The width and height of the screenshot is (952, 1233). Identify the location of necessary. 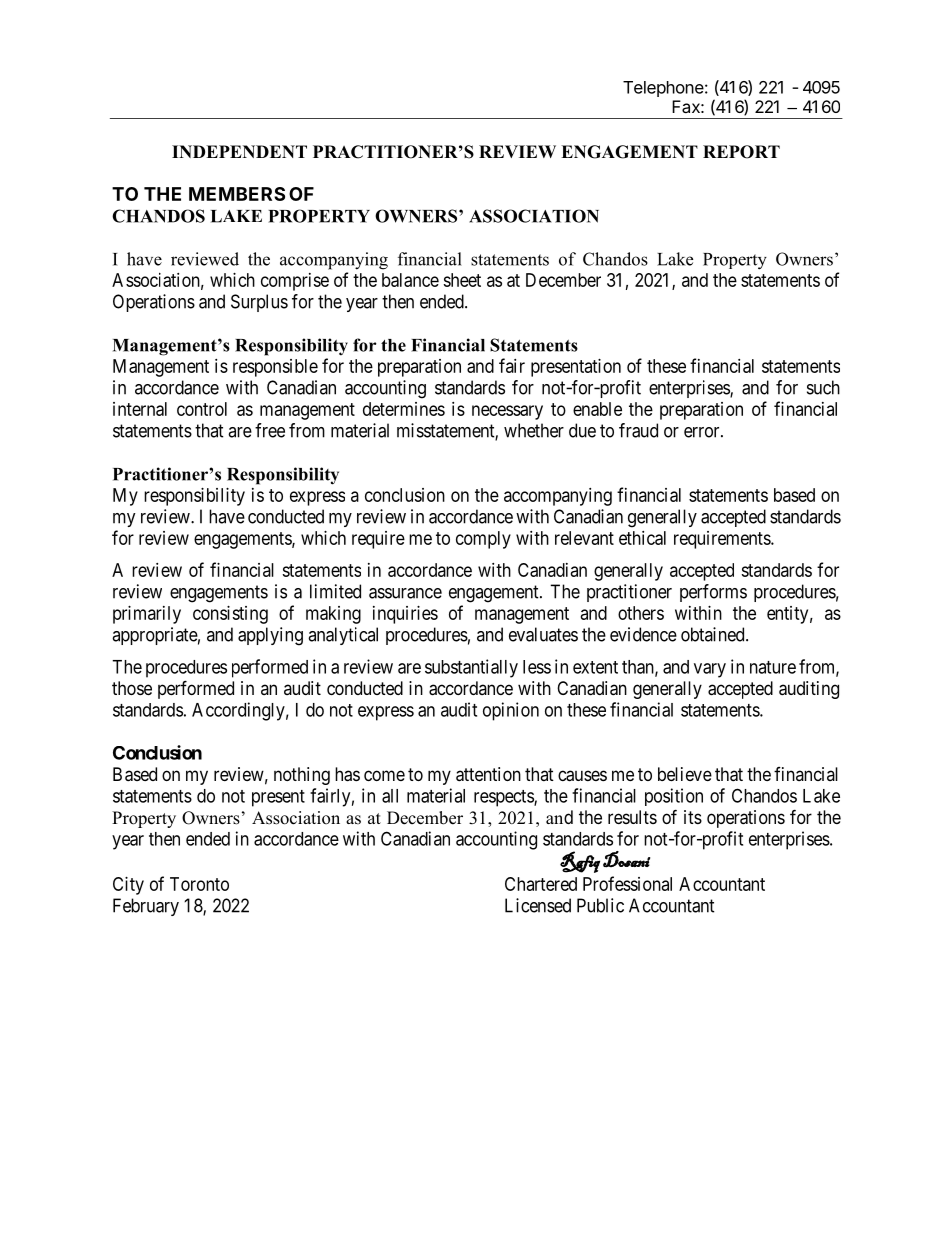
(507, 412).
